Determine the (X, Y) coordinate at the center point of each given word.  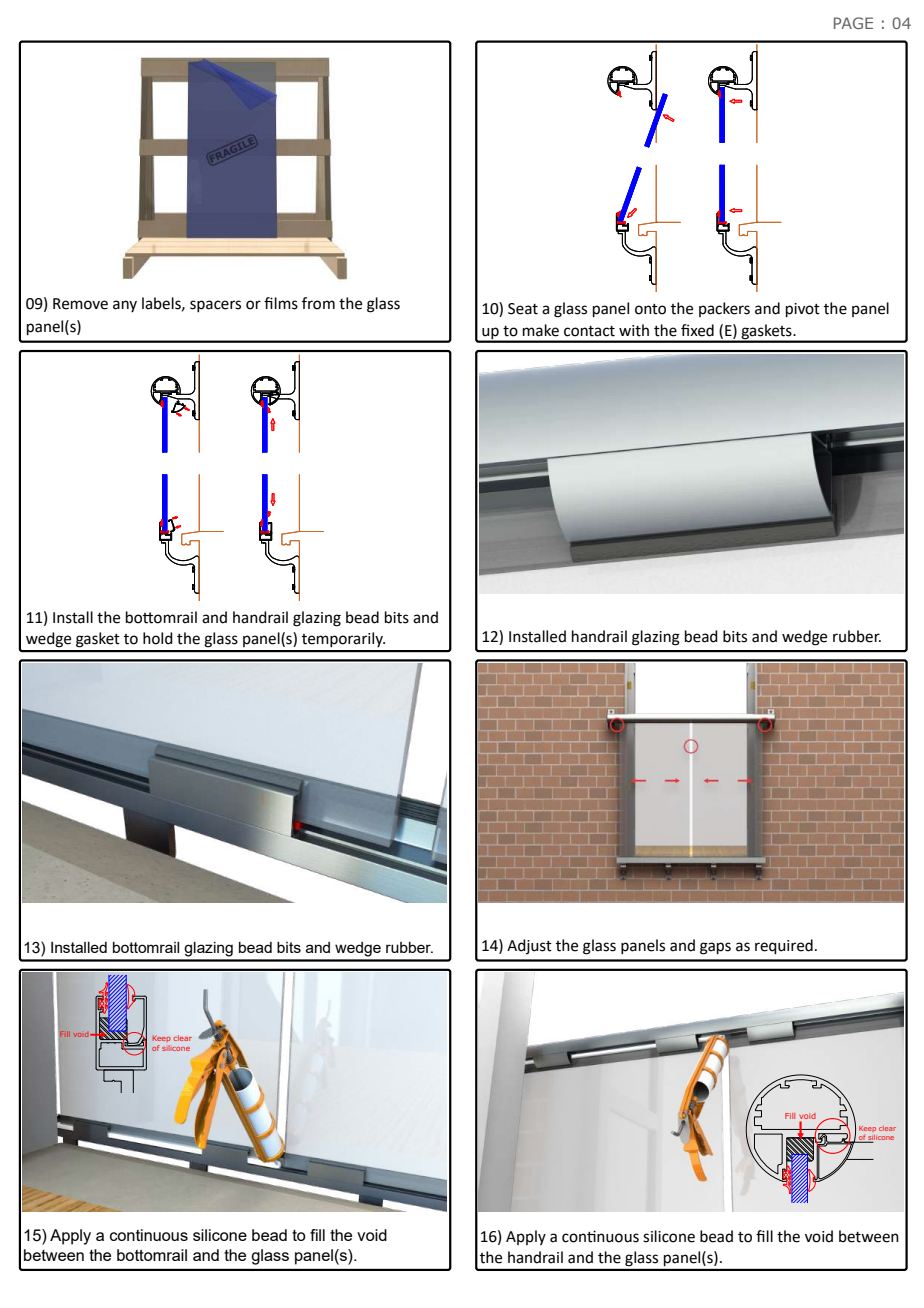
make (541, 330)
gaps (715, 948)
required (784, 947)
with (634, 330)
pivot (803, 310)
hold (158, 638)
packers (724, 309)
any (125, 306)
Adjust (529, 946)
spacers (215, 306)
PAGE (853, 23)
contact (589, 331)
